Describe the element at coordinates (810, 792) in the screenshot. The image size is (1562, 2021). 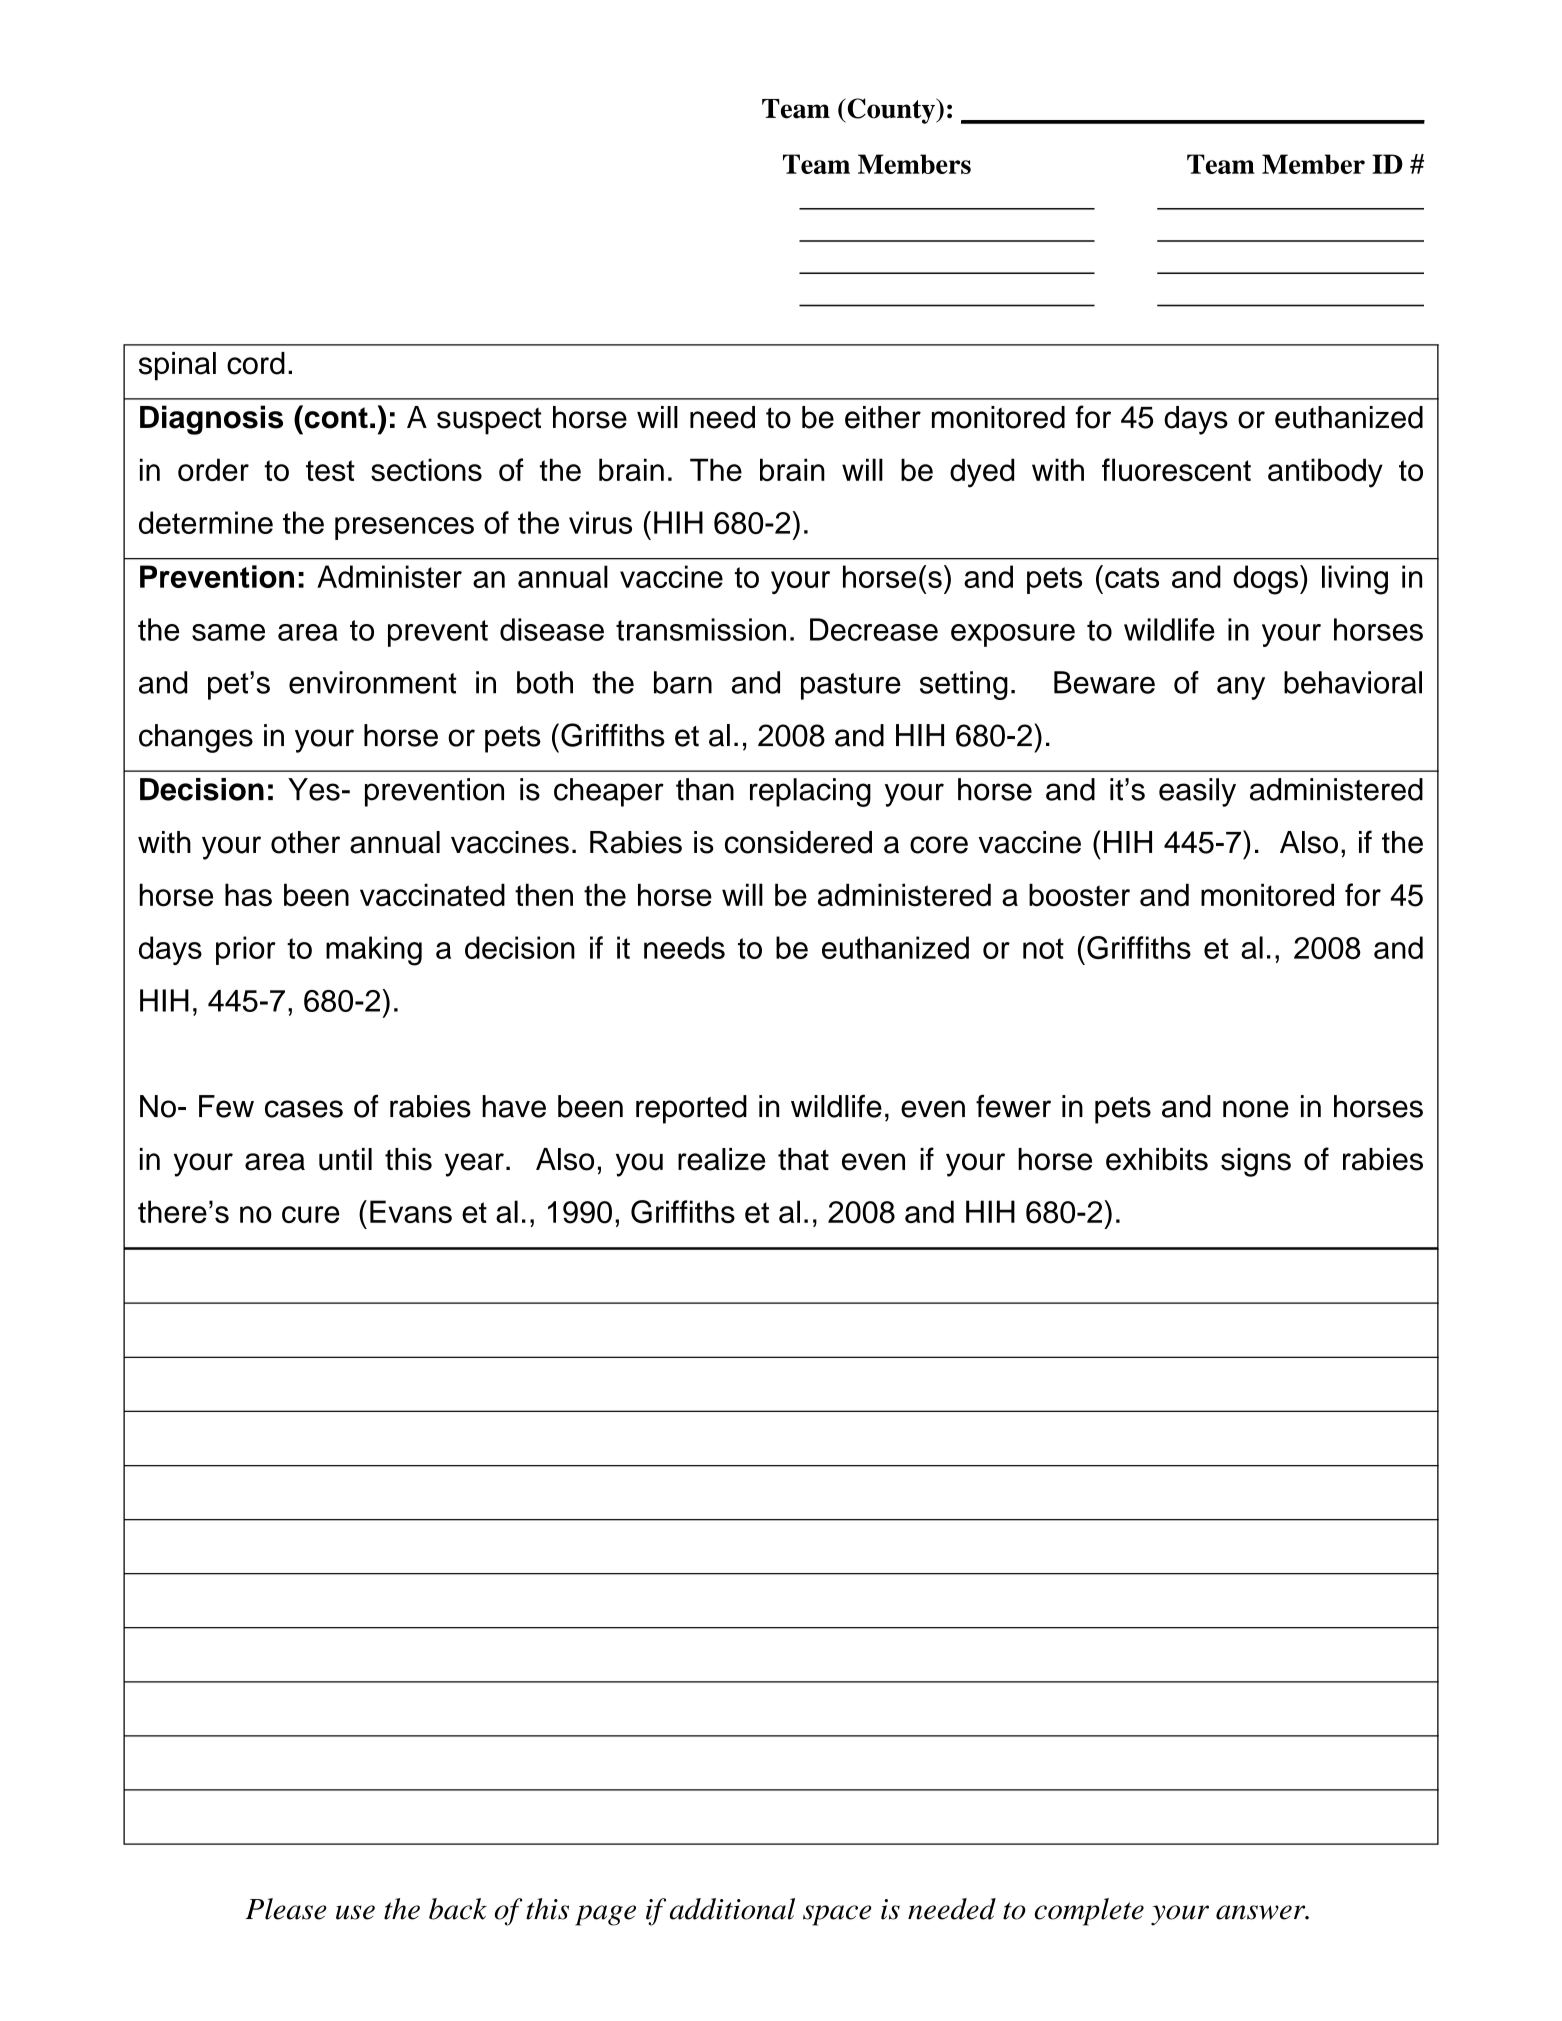
I see `replacing` at that location.
